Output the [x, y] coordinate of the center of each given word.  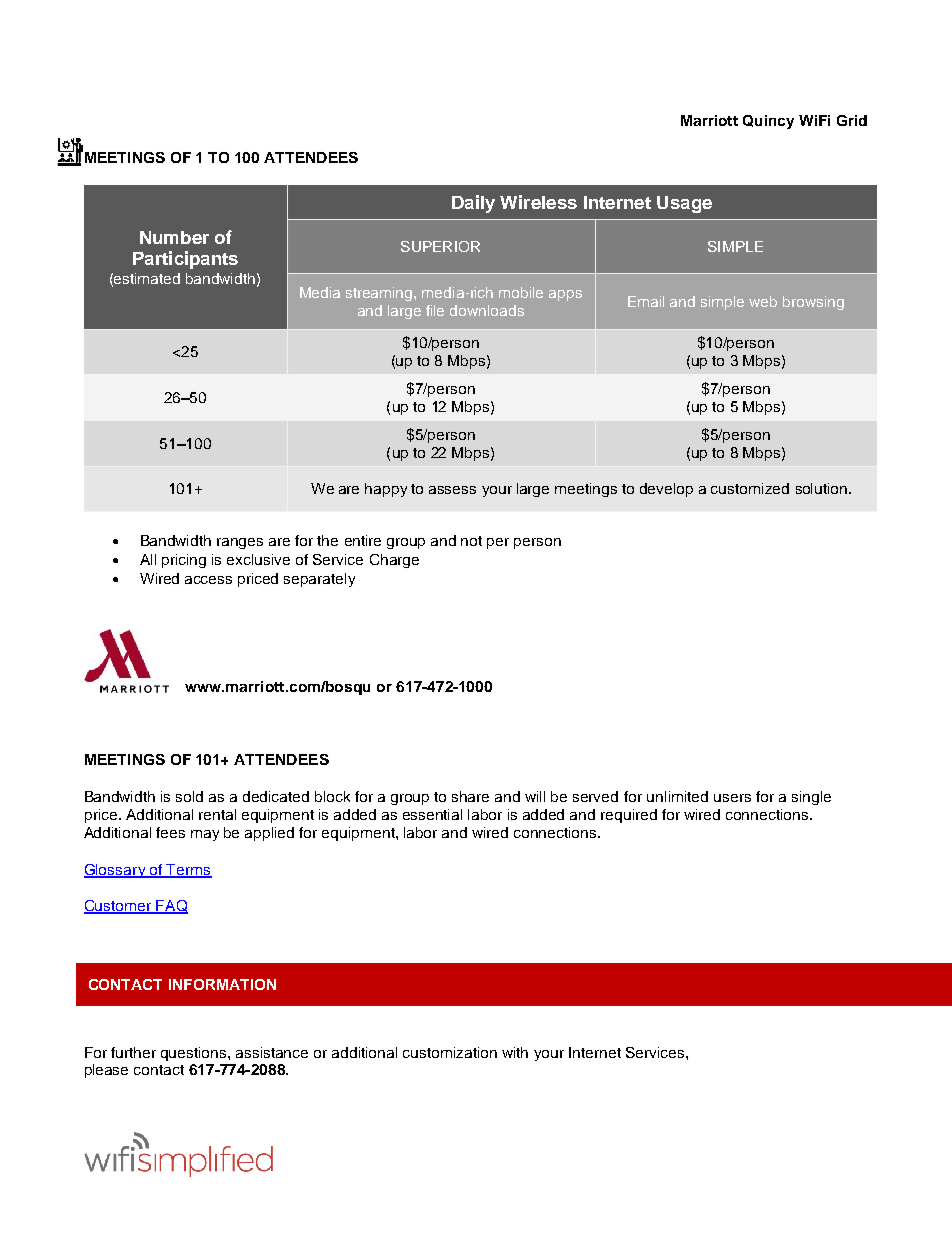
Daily [473, 204]
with [515, 1052]
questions [195, 1054]
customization [450, 1052]
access [208, 580]
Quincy [768, 122]
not [471, 541]
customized [750, 488]
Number [174, 237]
